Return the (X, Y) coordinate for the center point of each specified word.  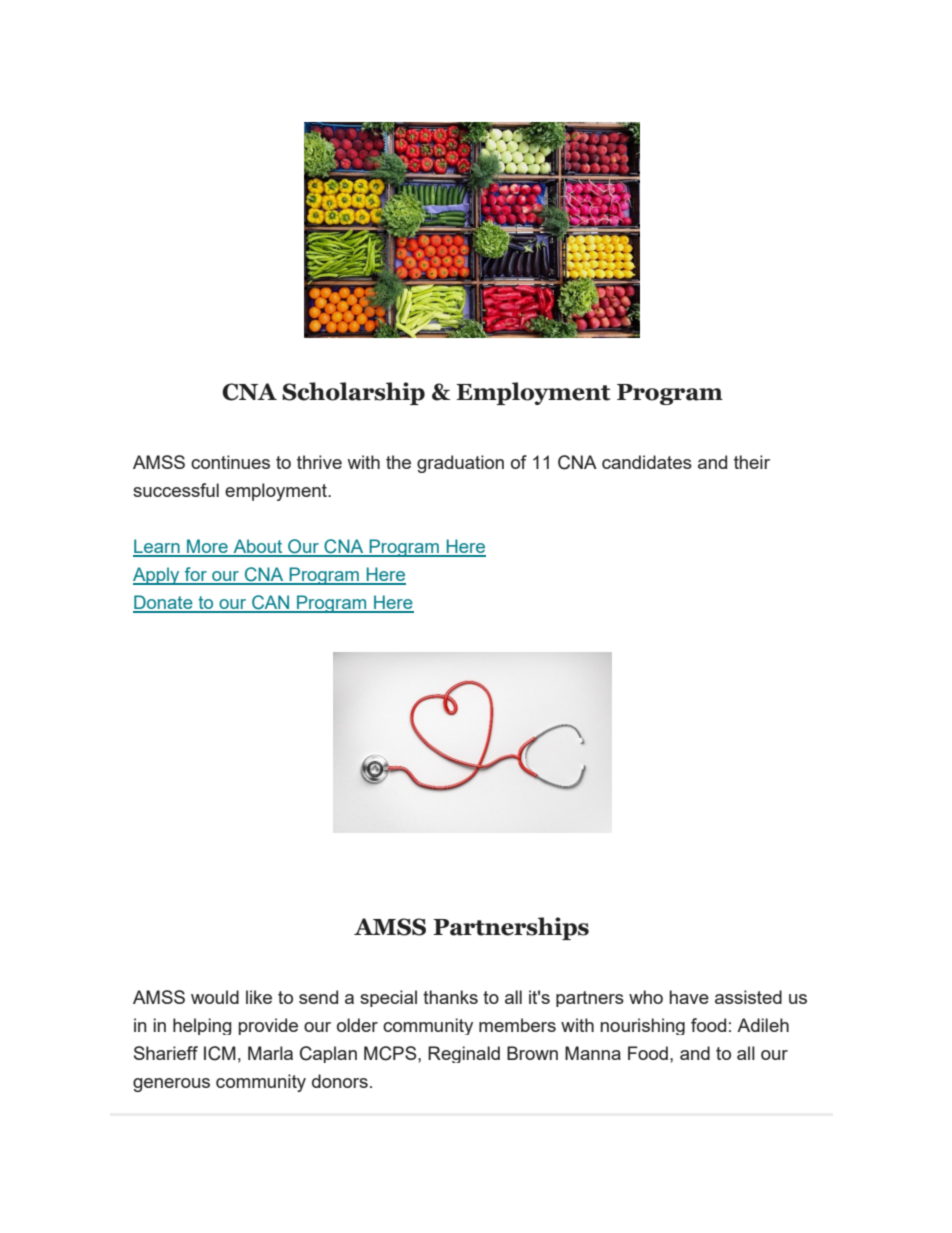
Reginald (464, 1054)
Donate (164, 603)
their (752, 462)
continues (230, 462)
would (215, 997)
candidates (647, 462)
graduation (460, 464)
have (689, 997)
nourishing (642, 1026)
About (258, 547)
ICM (220, 1053)
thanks (450, 997)
